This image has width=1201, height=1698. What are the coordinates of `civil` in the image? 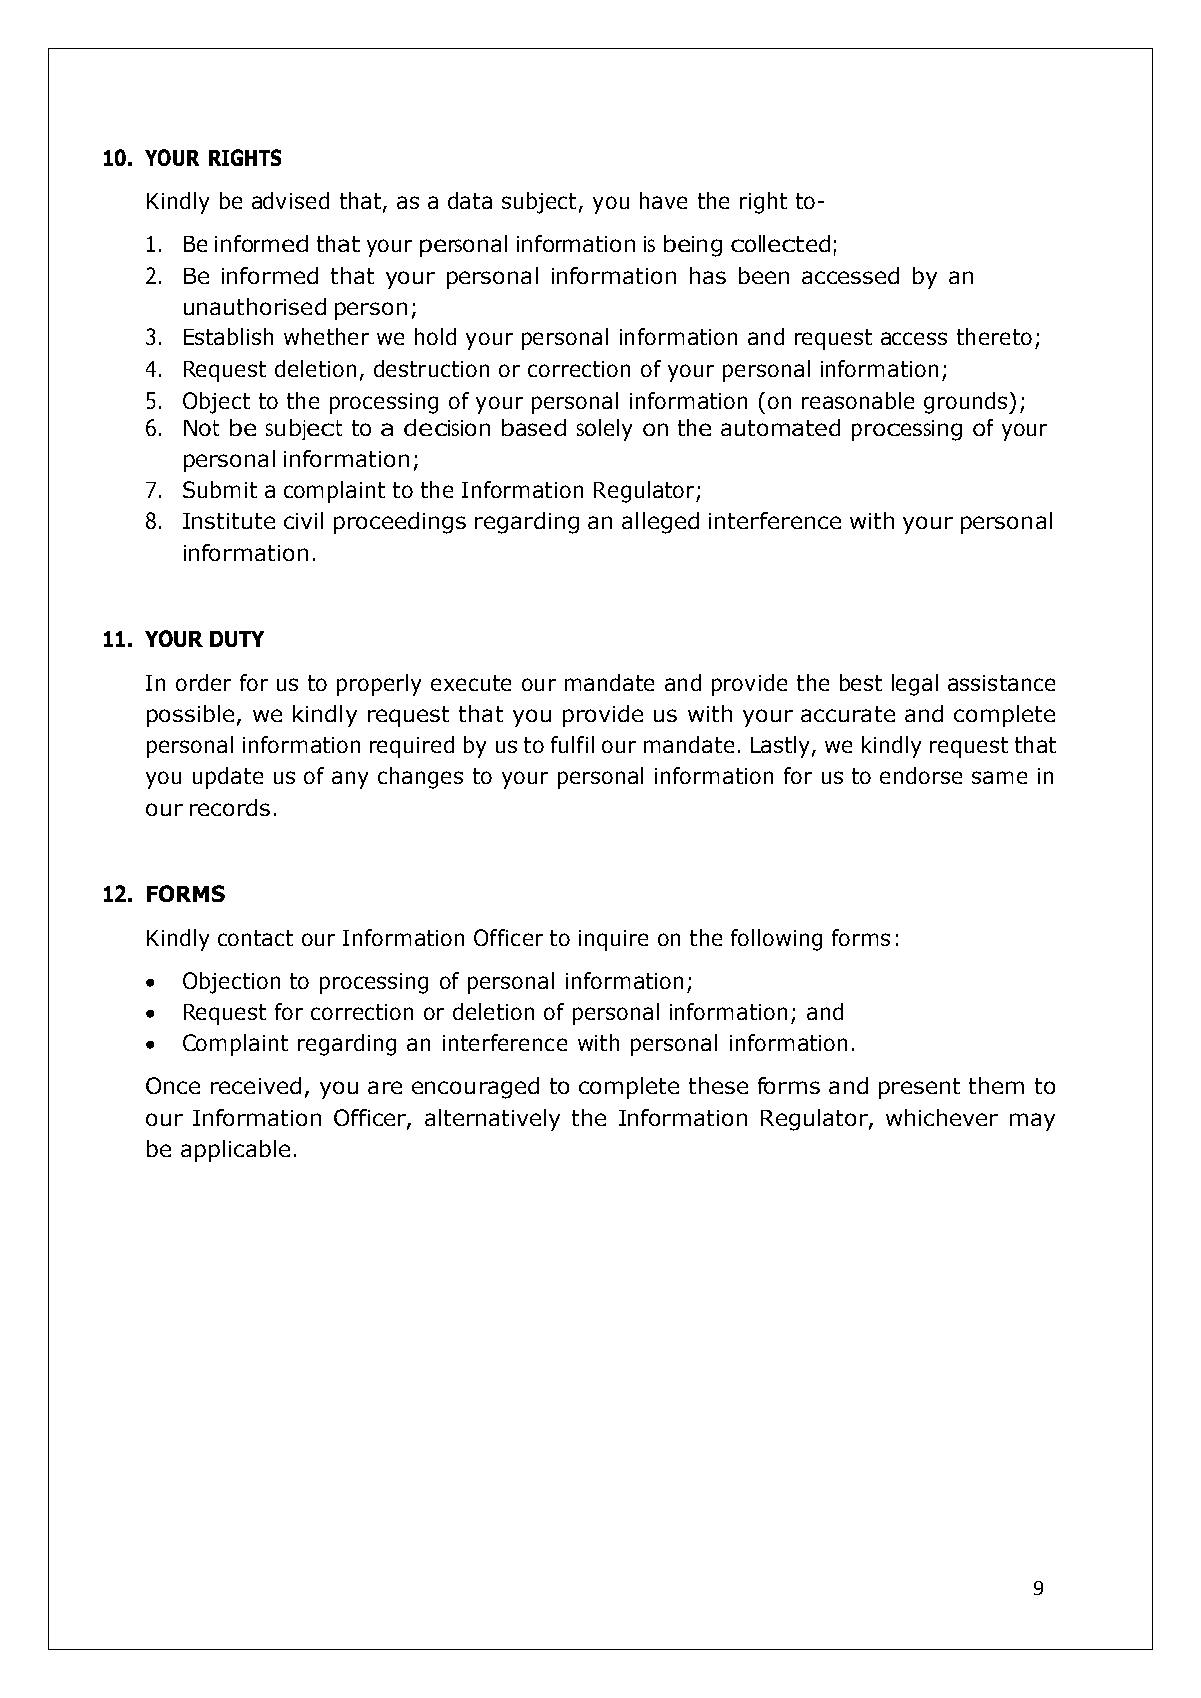 It's located at (303, 520).
